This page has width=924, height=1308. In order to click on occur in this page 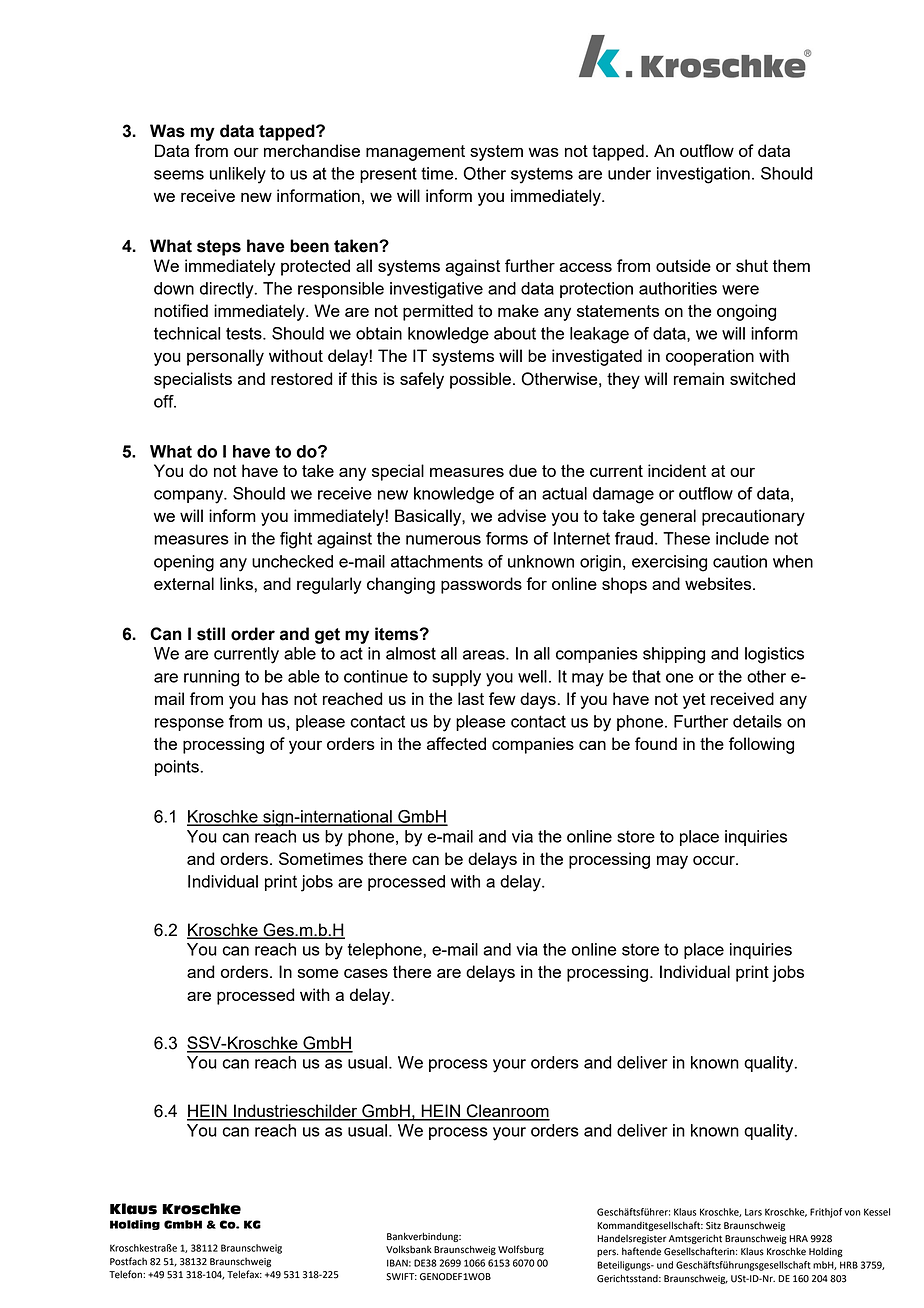, I will do `click(715, 860)`.
